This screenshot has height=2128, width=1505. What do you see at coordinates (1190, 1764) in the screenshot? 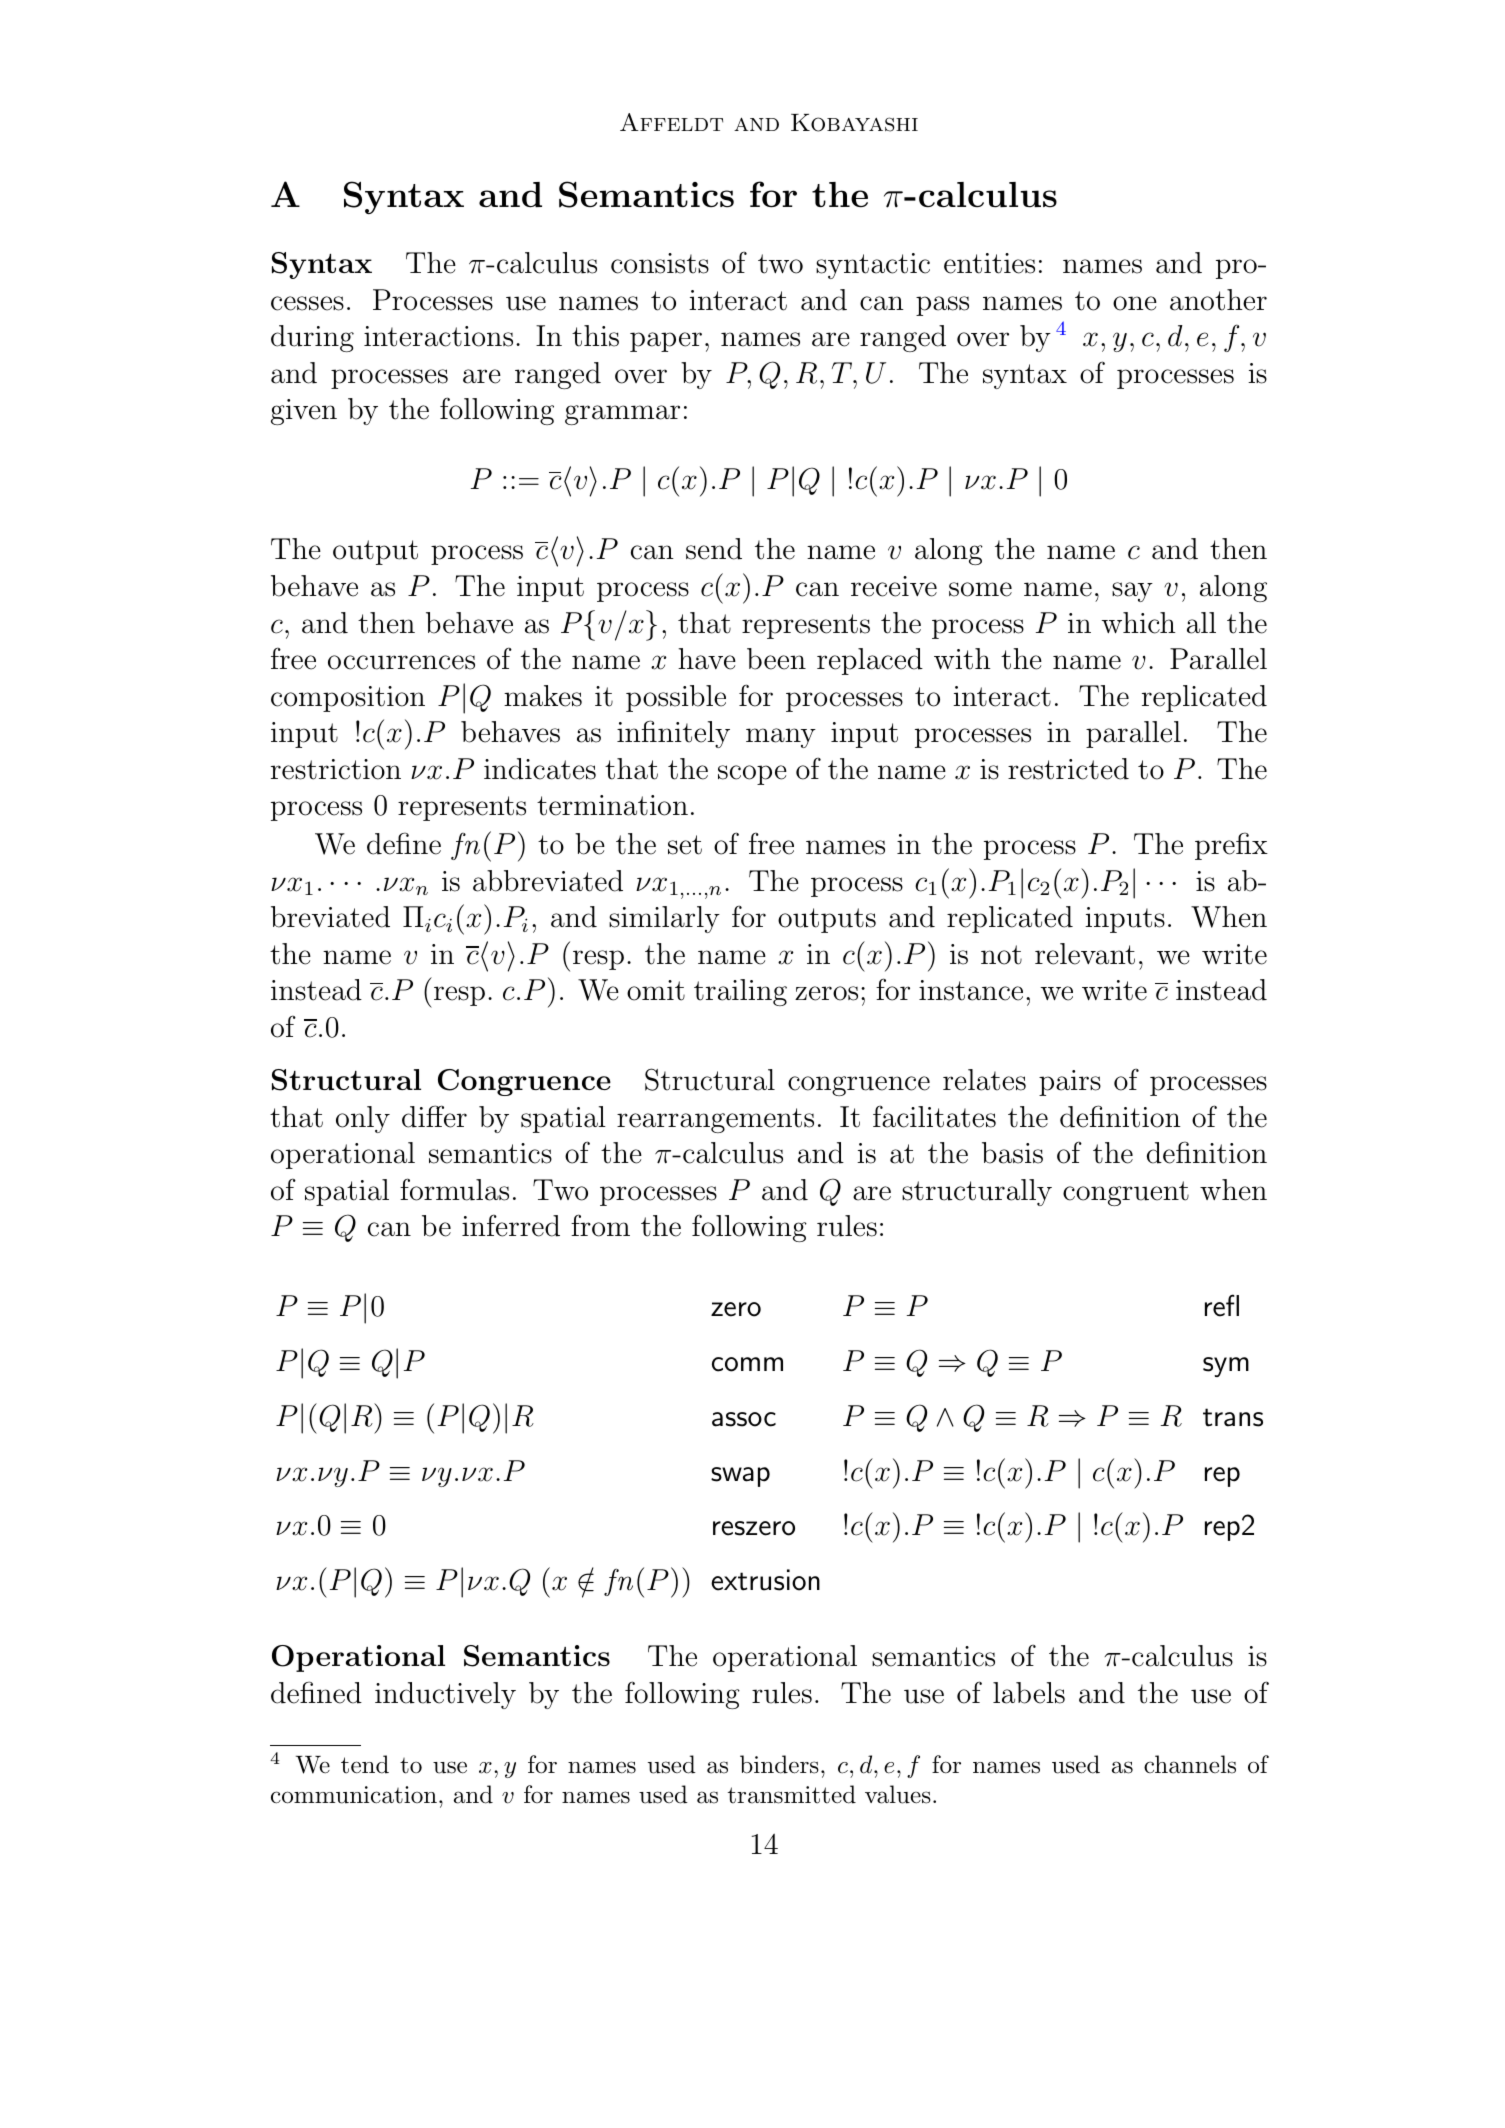
I see `channels` at bounding box center [1190, 1764].
